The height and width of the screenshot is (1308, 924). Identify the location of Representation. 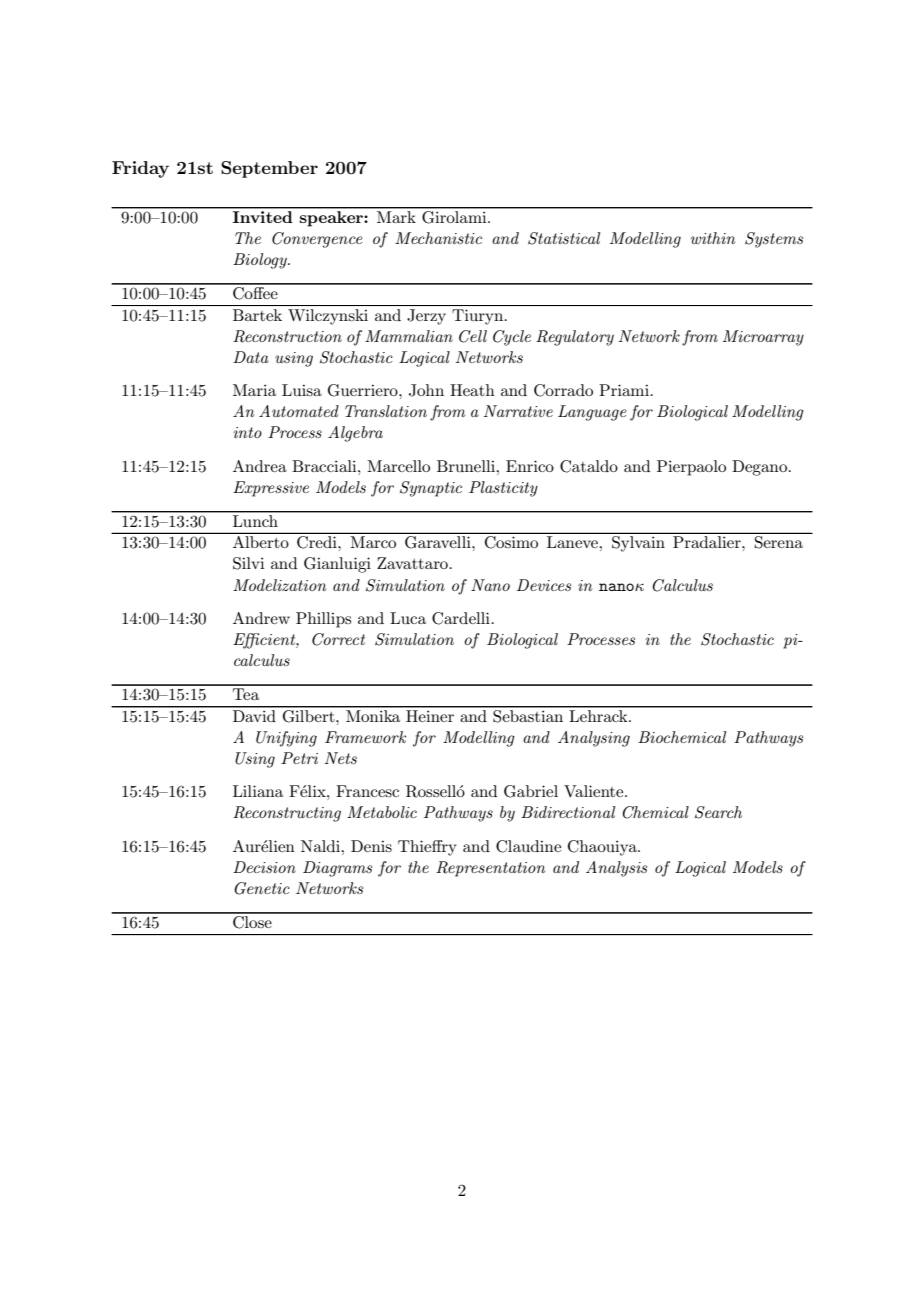
(490, 869).
